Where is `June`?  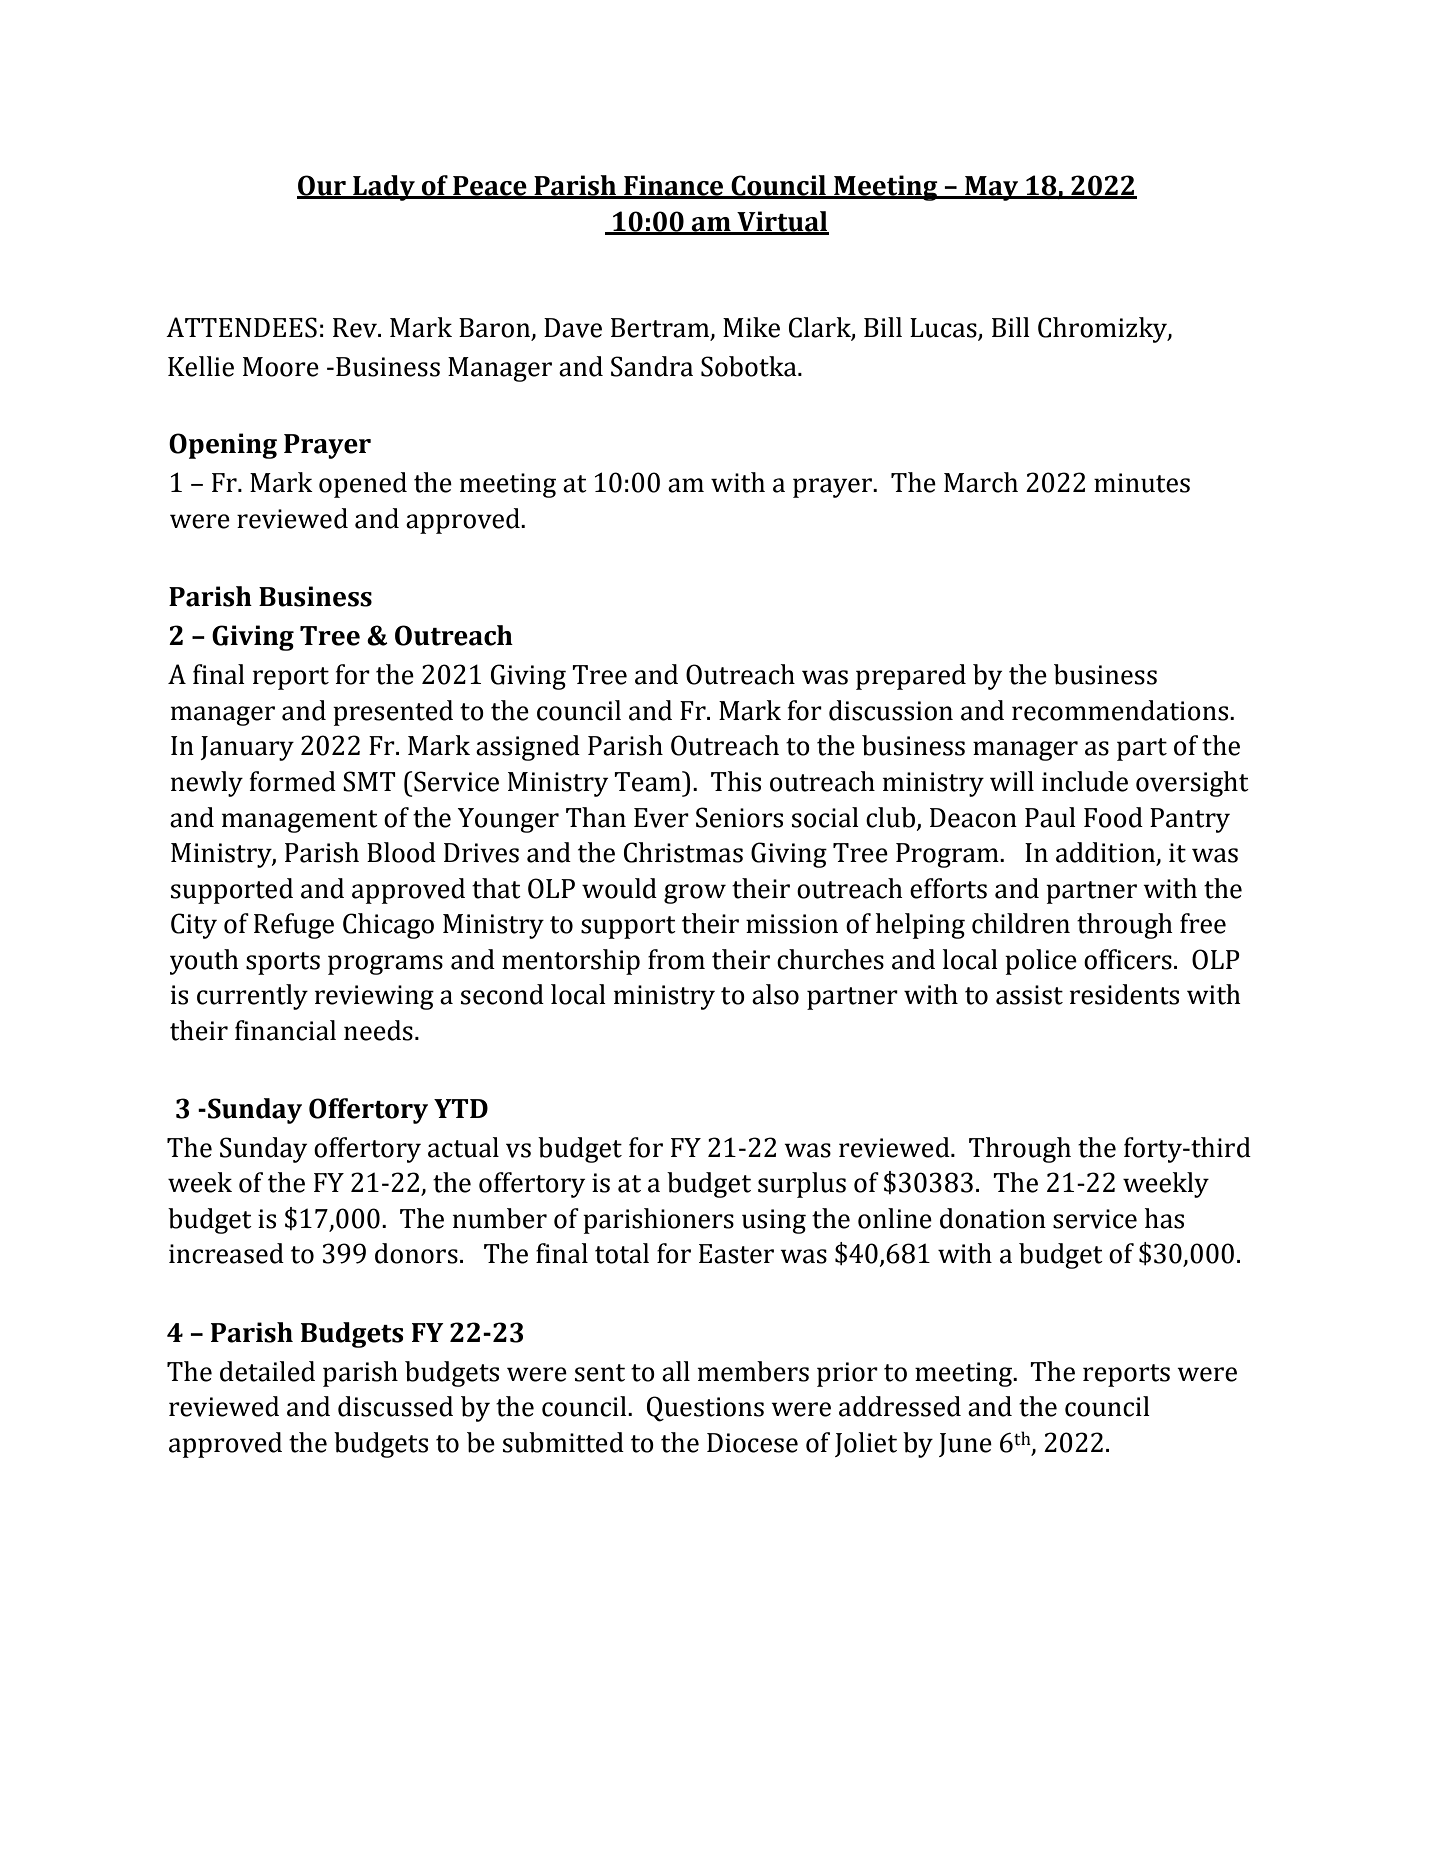
June is located at coordinates (965, 1445).
